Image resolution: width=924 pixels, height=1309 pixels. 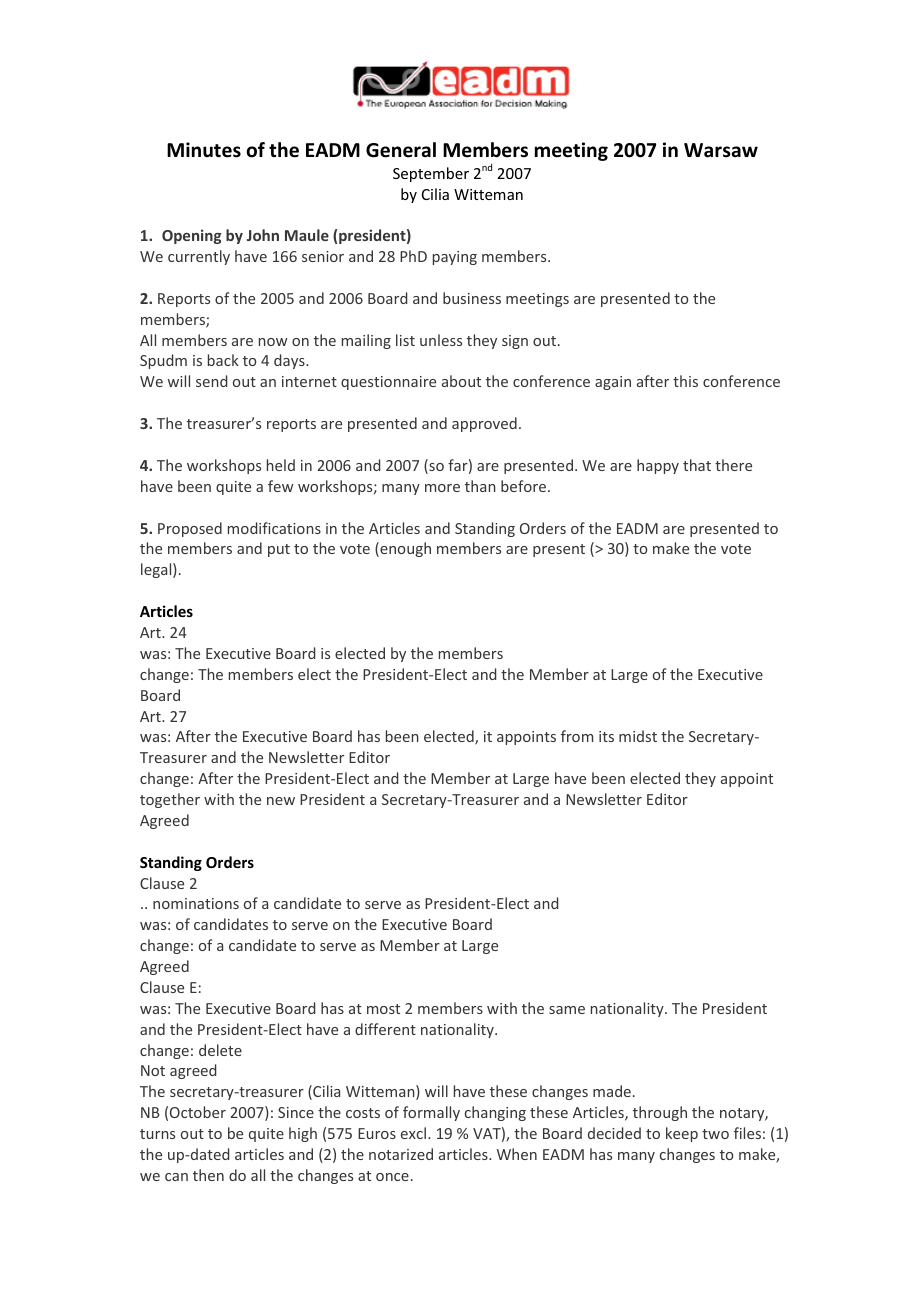 I want to click on then, so click(x=208, y=1175).
